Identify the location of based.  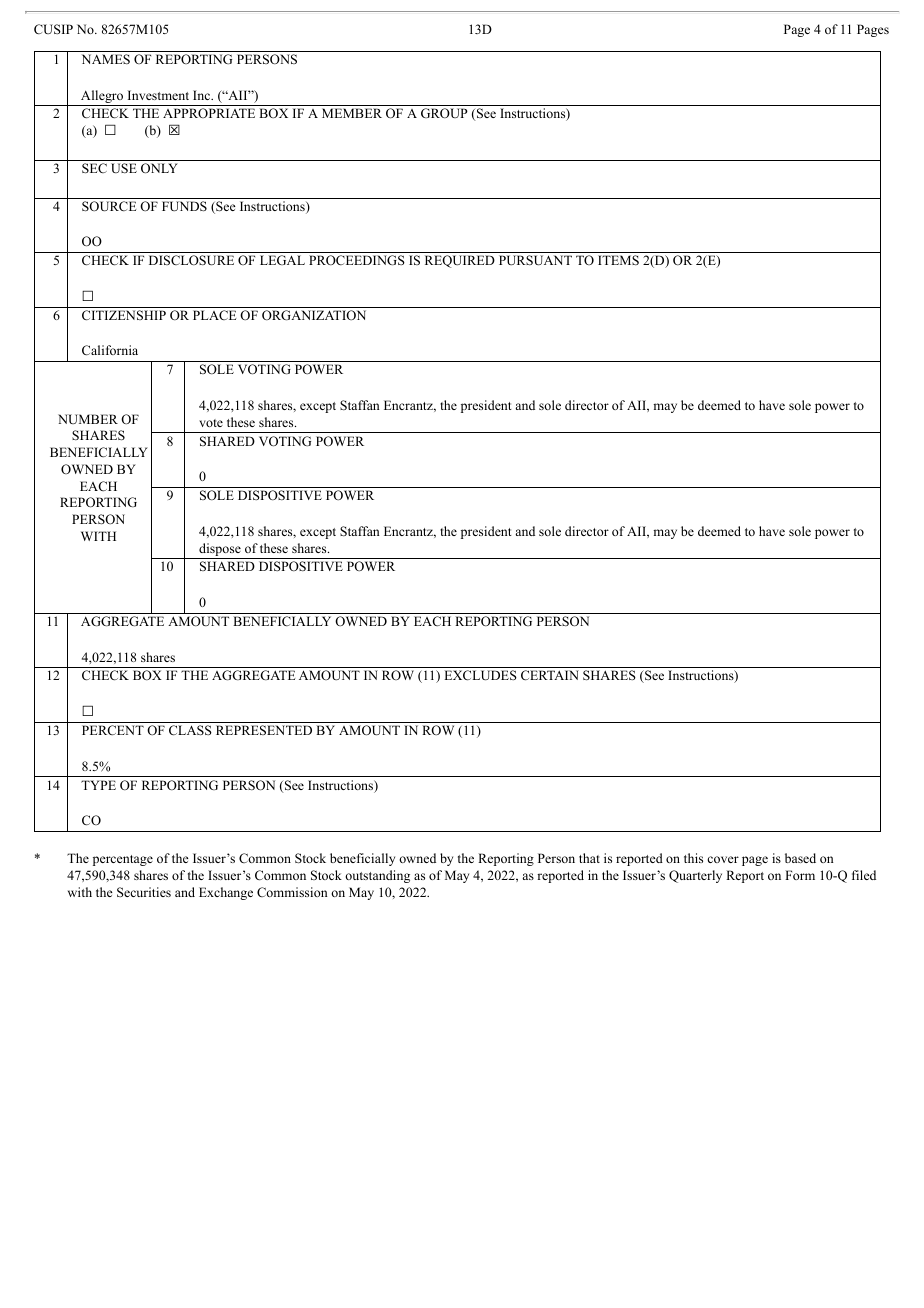
(800, 858).
